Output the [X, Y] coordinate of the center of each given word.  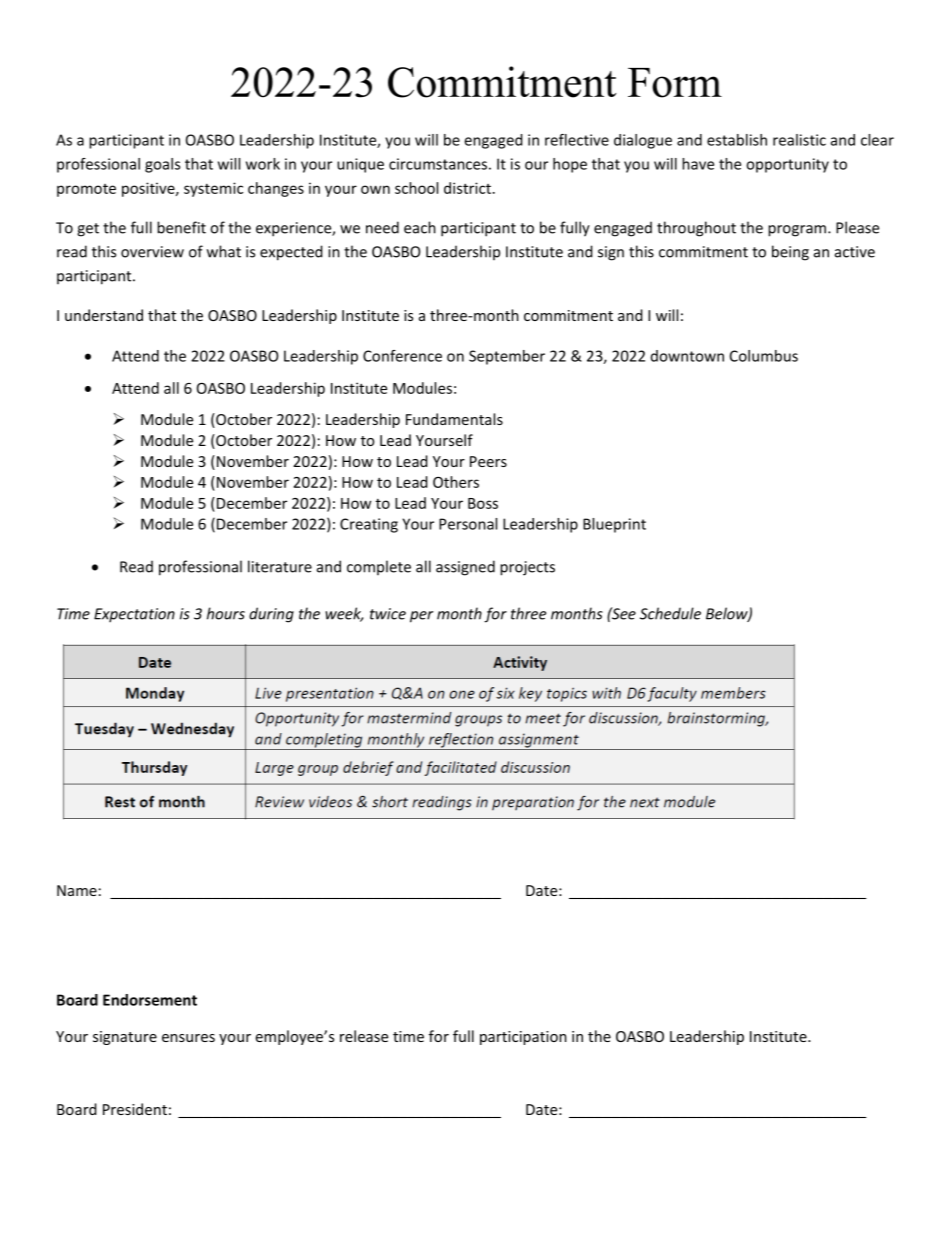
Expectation [134, 615]
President [135, 1109]
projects [527, 568]
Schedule [670, 613]
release [364, 1036]
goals [162, 165]
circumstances [438, 164]
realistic [799, 140]
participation [523, 1038]
